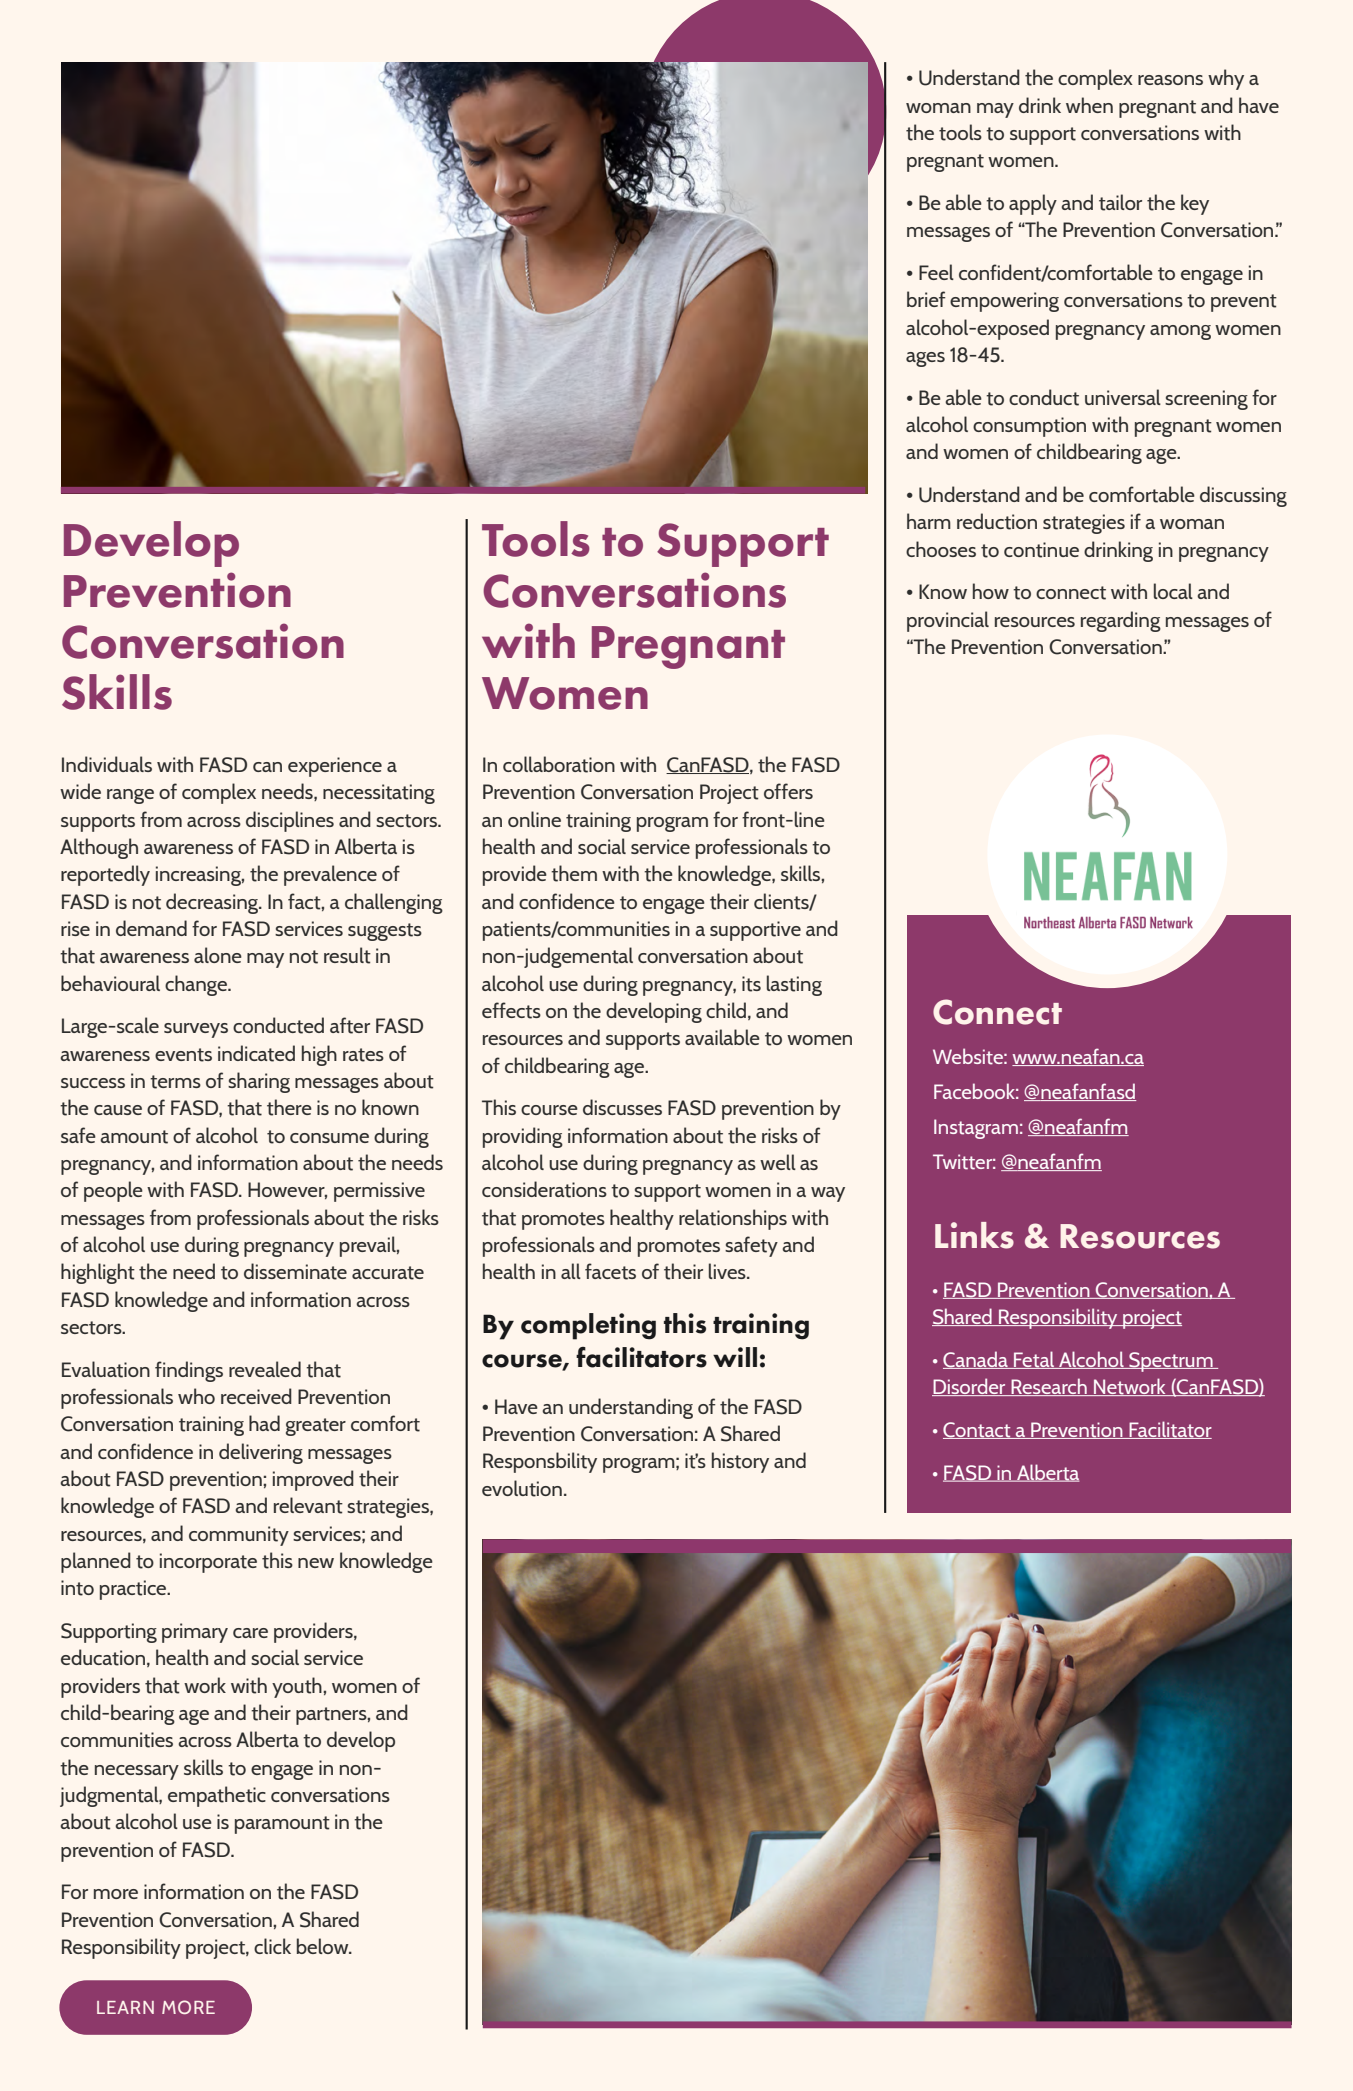  I want to click on regarding, so click(1121, 621).
